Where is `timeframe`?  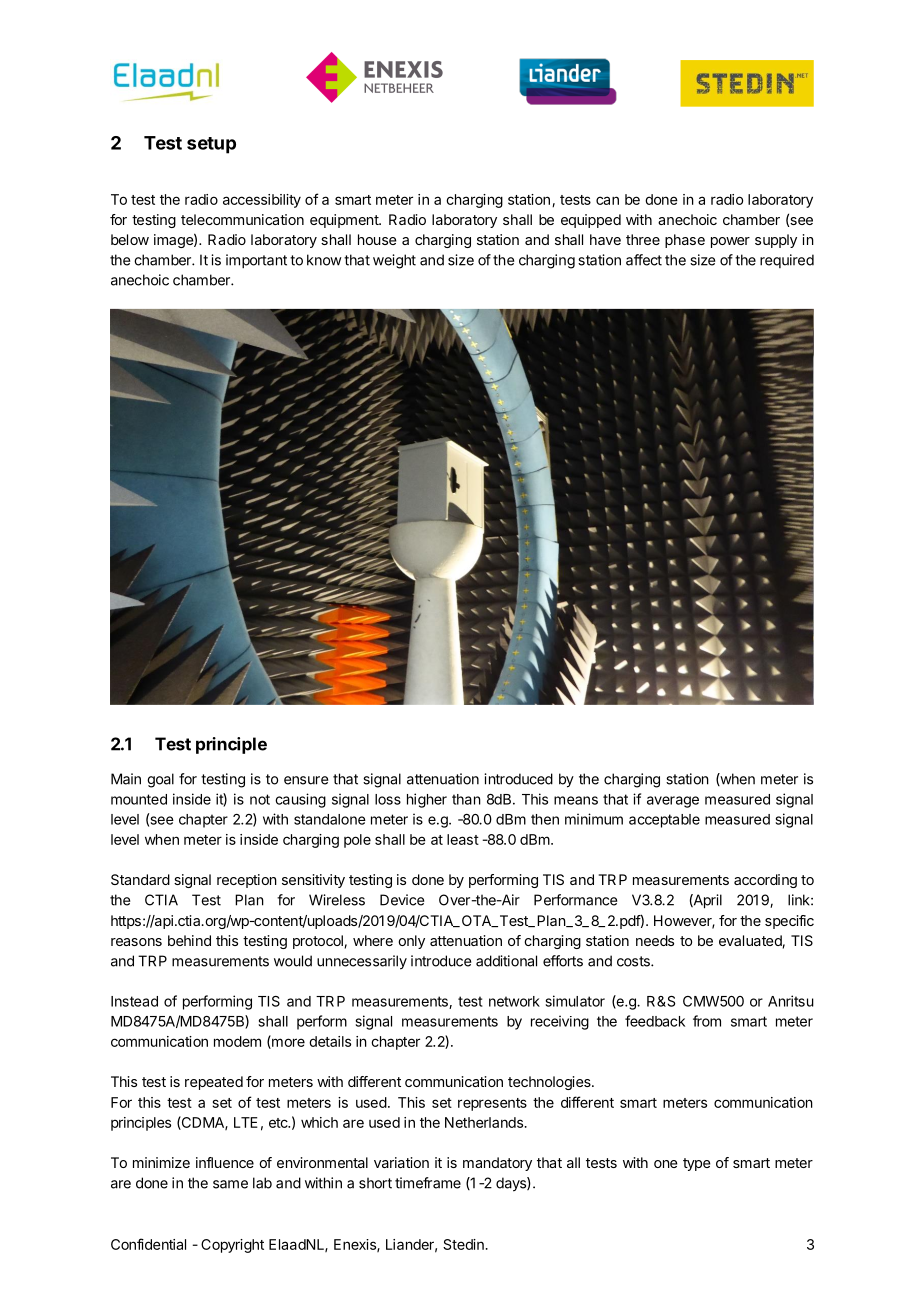 timeframe is located at coordinates (428, 1183).
